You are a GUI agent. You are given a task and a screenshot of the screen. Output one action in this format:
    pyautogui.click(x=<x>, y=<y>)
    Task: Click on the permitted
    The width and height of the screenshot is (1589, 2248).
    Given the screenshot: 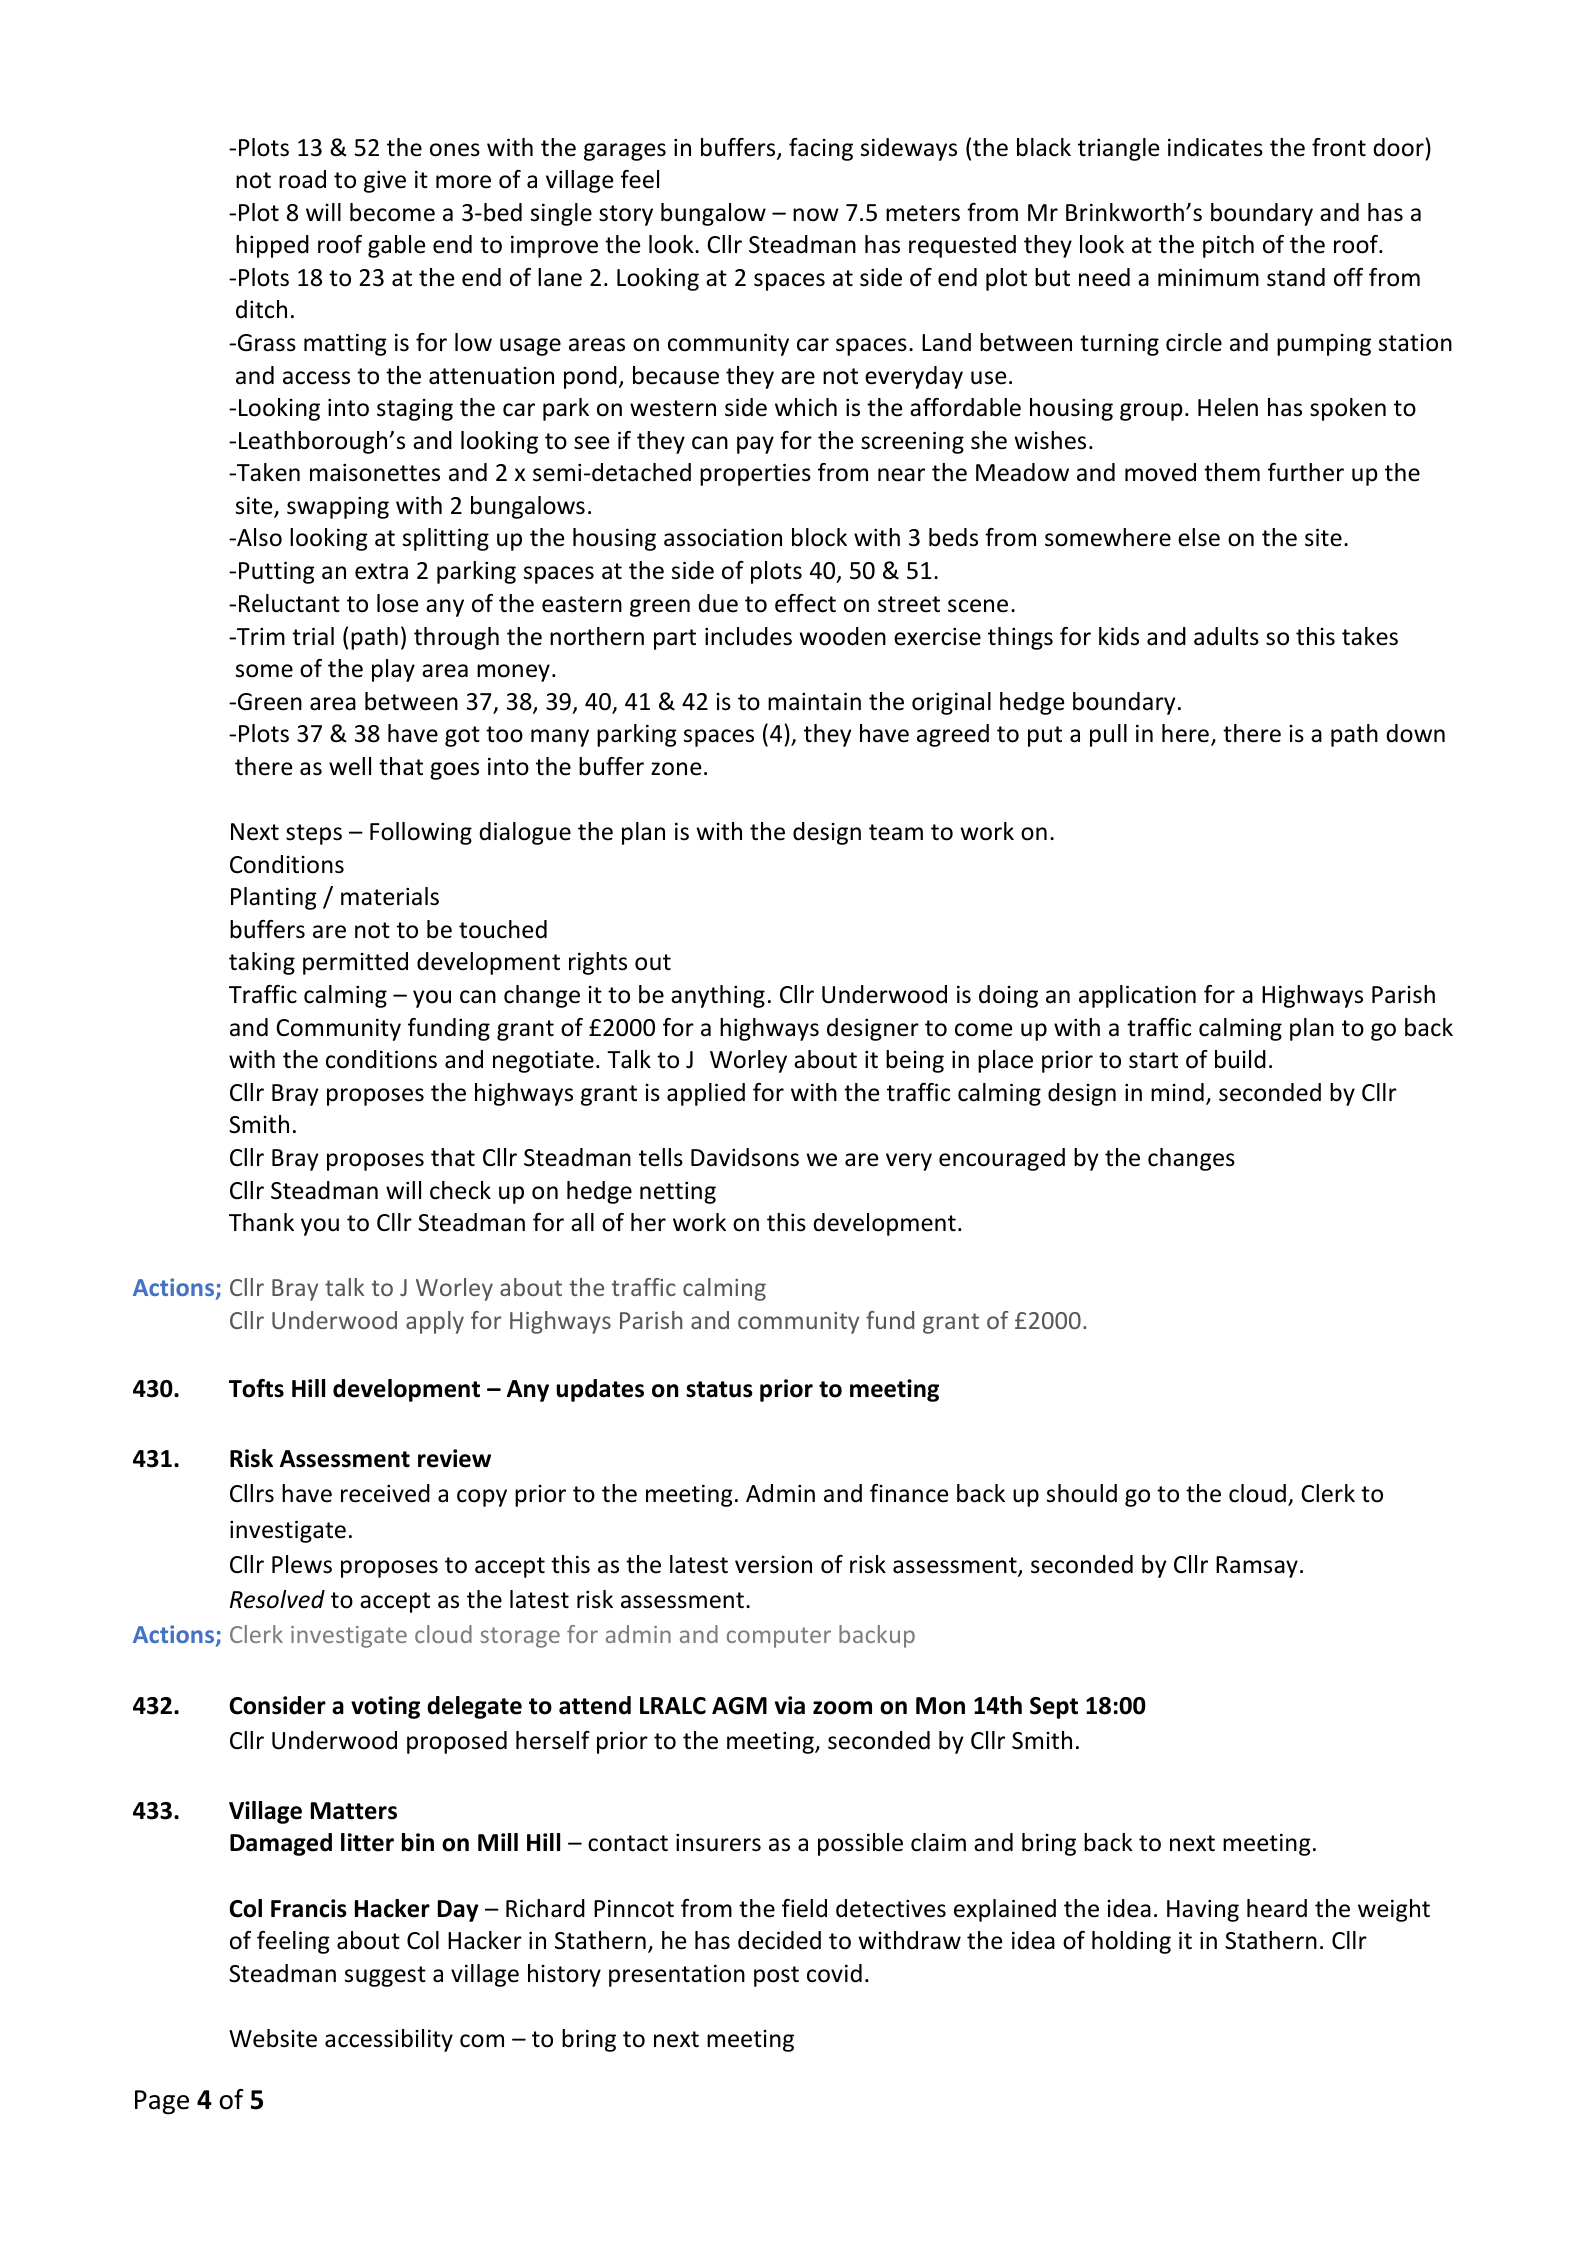 What is the action you would take?
    pyautogui.click(x=355, y=963)
